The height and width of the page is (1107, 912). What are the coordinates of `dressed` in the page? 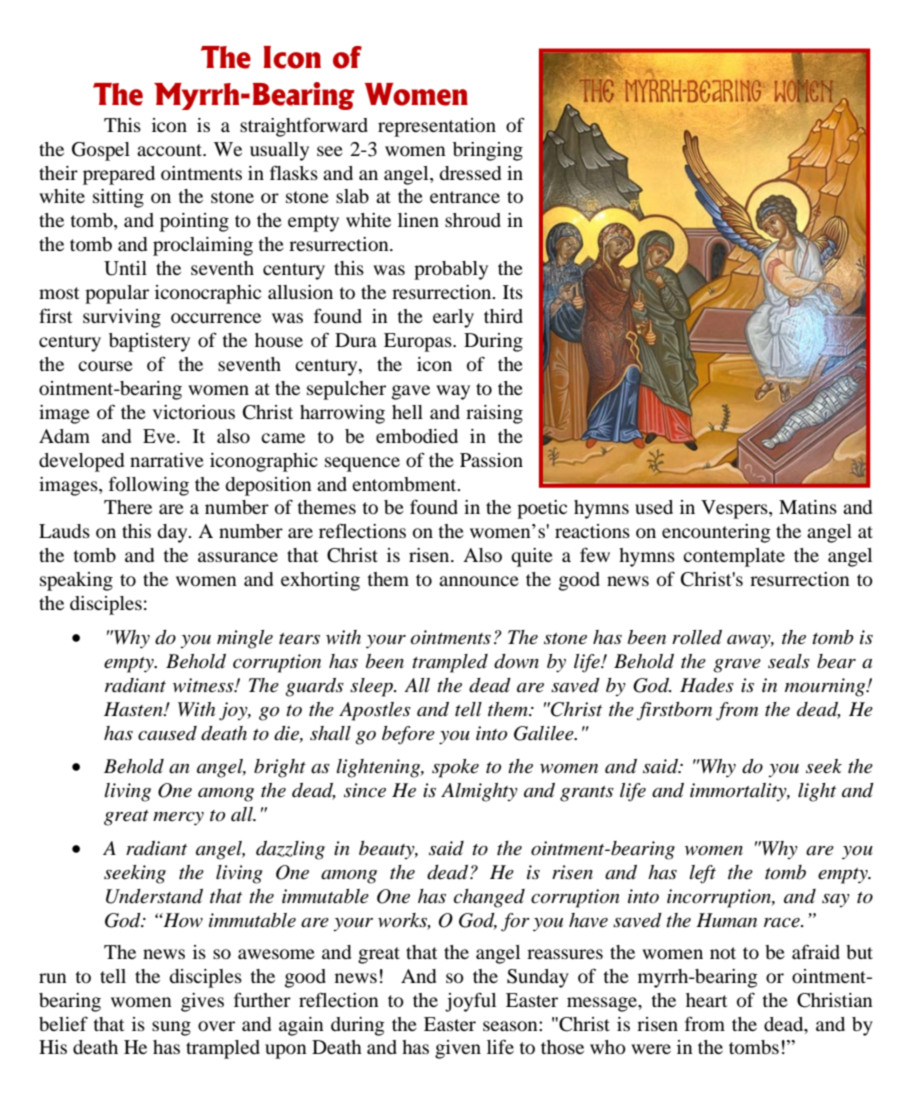 It's located at (470, 173).
